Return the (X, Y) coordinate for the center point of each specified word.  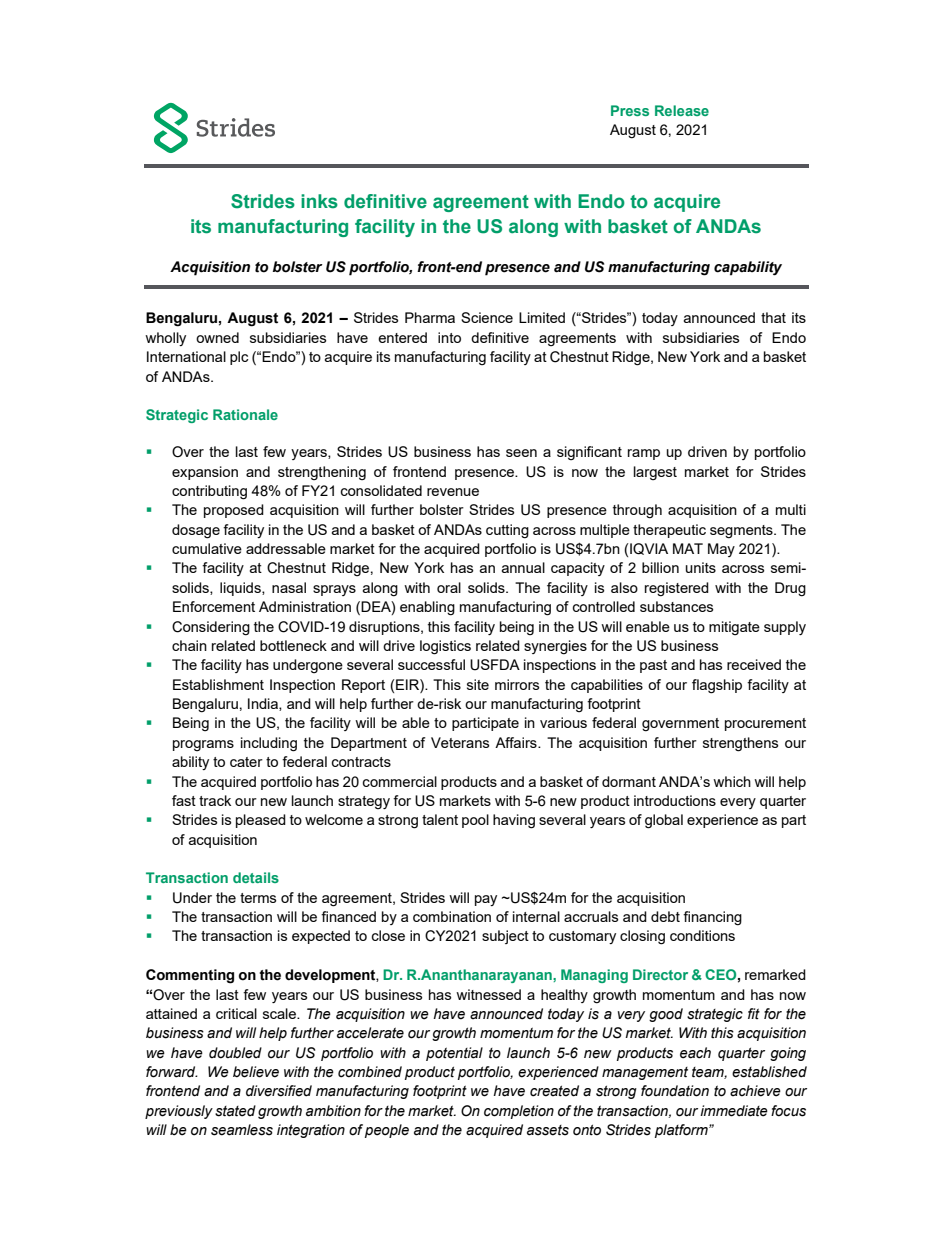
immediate (734, 1111)
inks (319, 201)
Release (682, 110)
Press (630, 110)
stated (235, 1111)
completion (519, 1112)
